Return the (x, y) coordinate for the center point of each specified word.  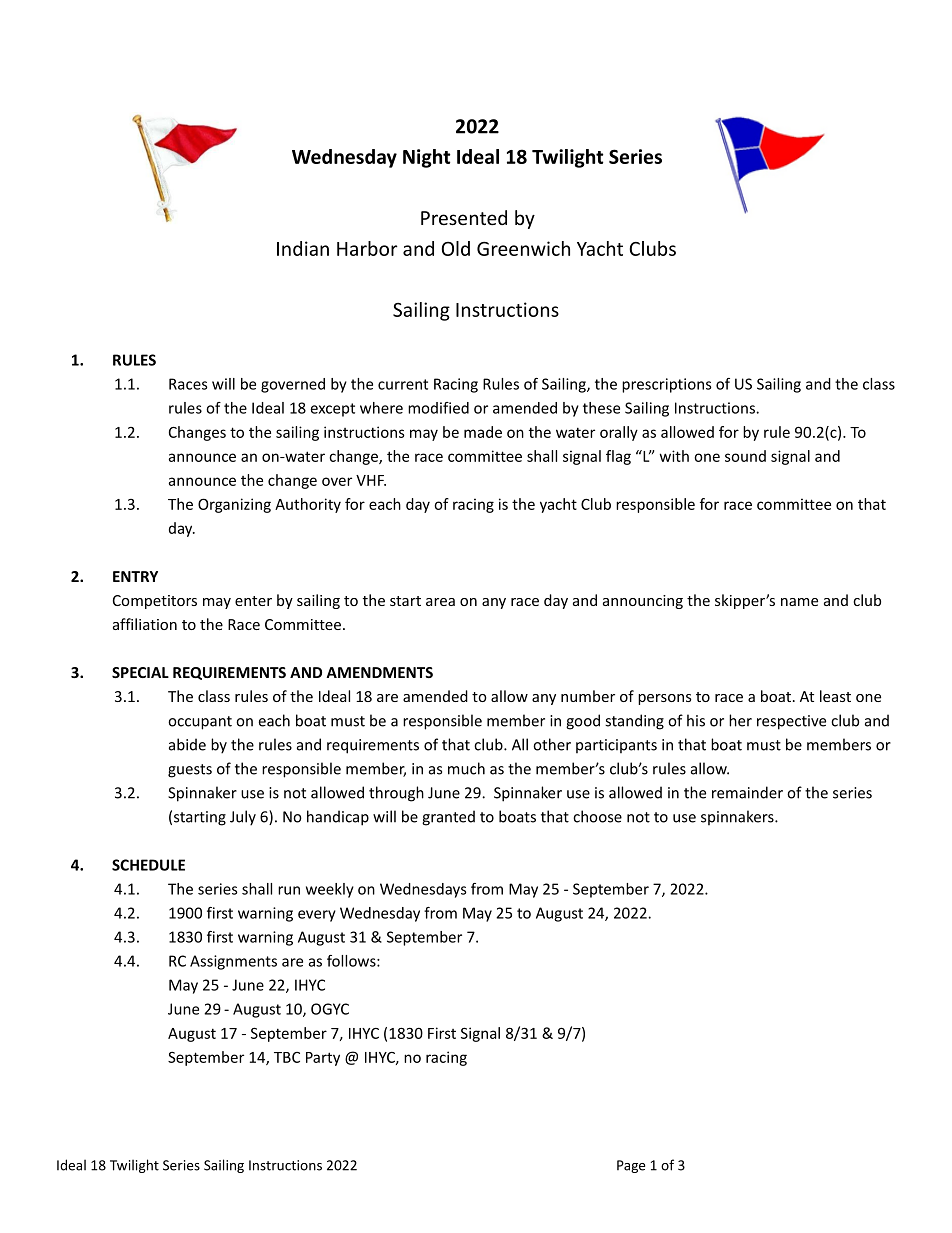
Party (323, 1059)
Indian (303, 248)
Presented (464, 217)
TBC (287, 1057)
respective (791, 722)
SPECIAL (140, 672)
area (440, 602)
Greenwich (523, 248)
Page (631, 1166)
